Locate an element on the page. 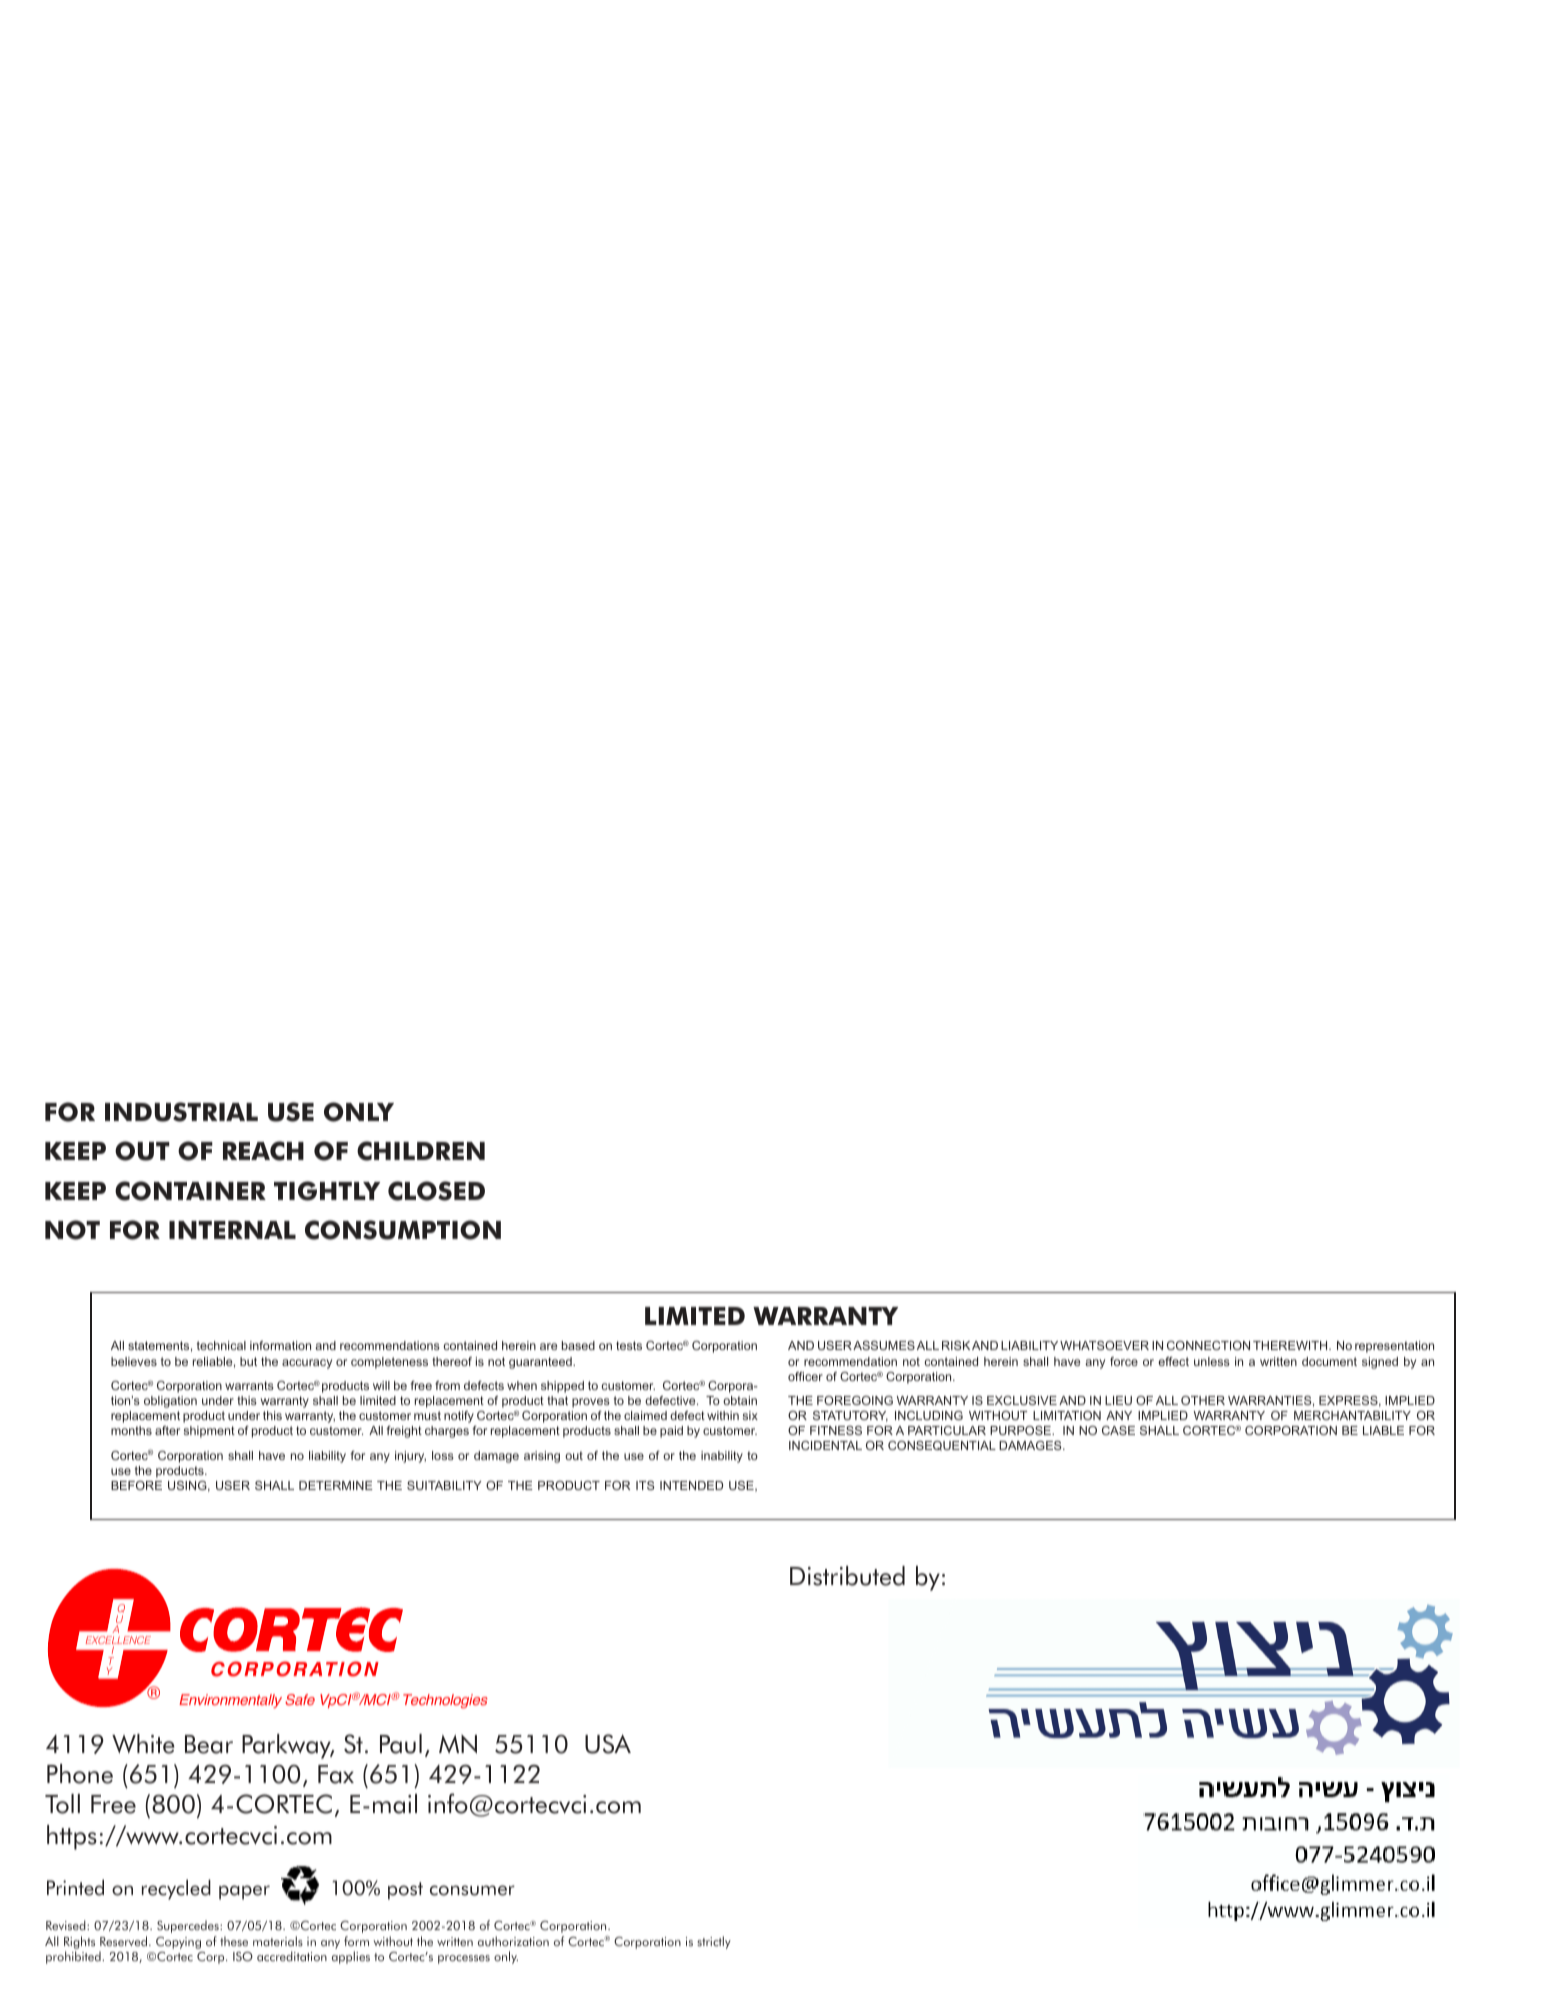 Image resolution: width=1546 pixels, height=2001 pixels. REACH is located at coordinates (263, 1151).
